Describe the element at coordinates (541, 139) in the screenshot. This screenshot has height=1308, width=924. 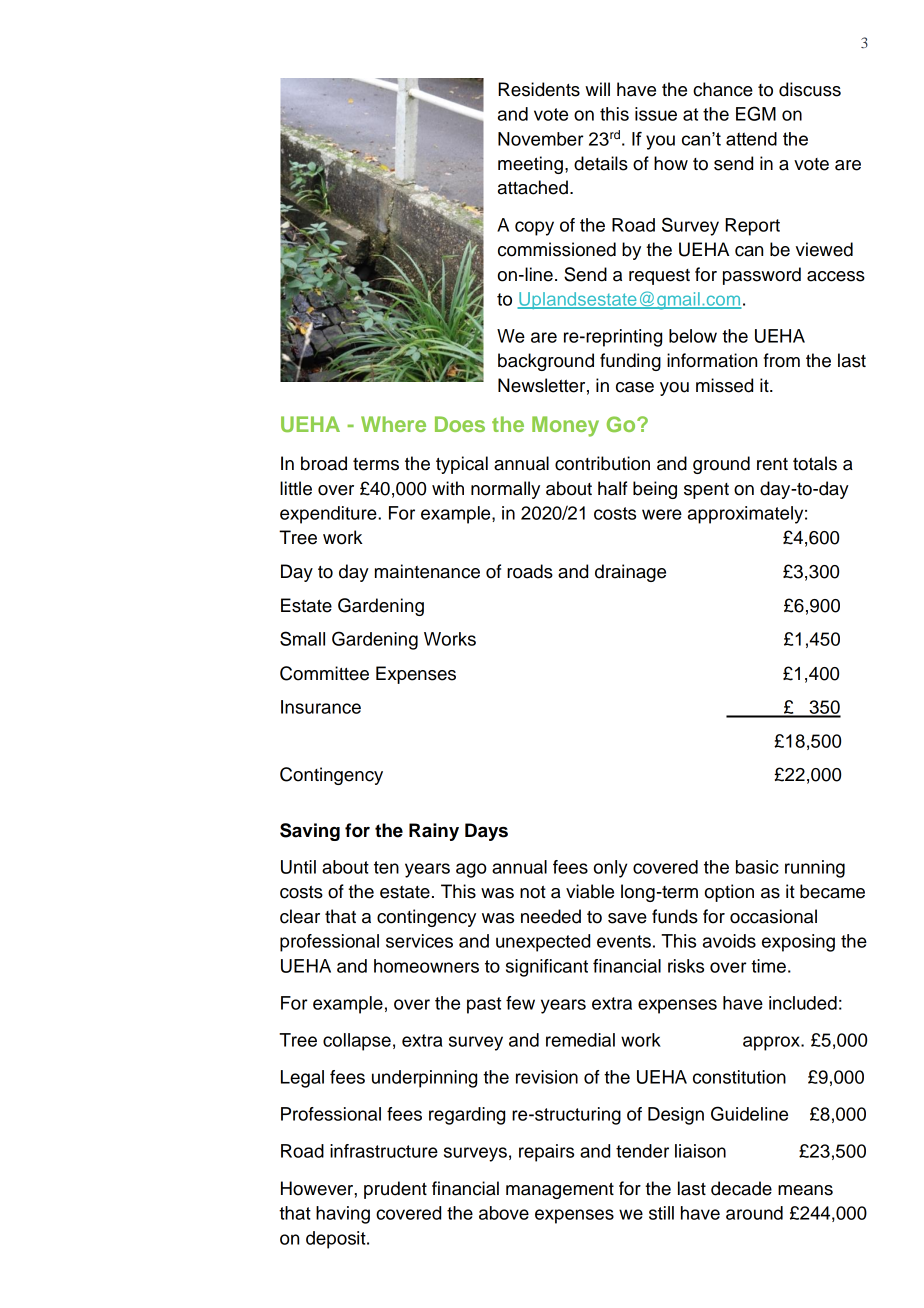
I see `November` at that location.
